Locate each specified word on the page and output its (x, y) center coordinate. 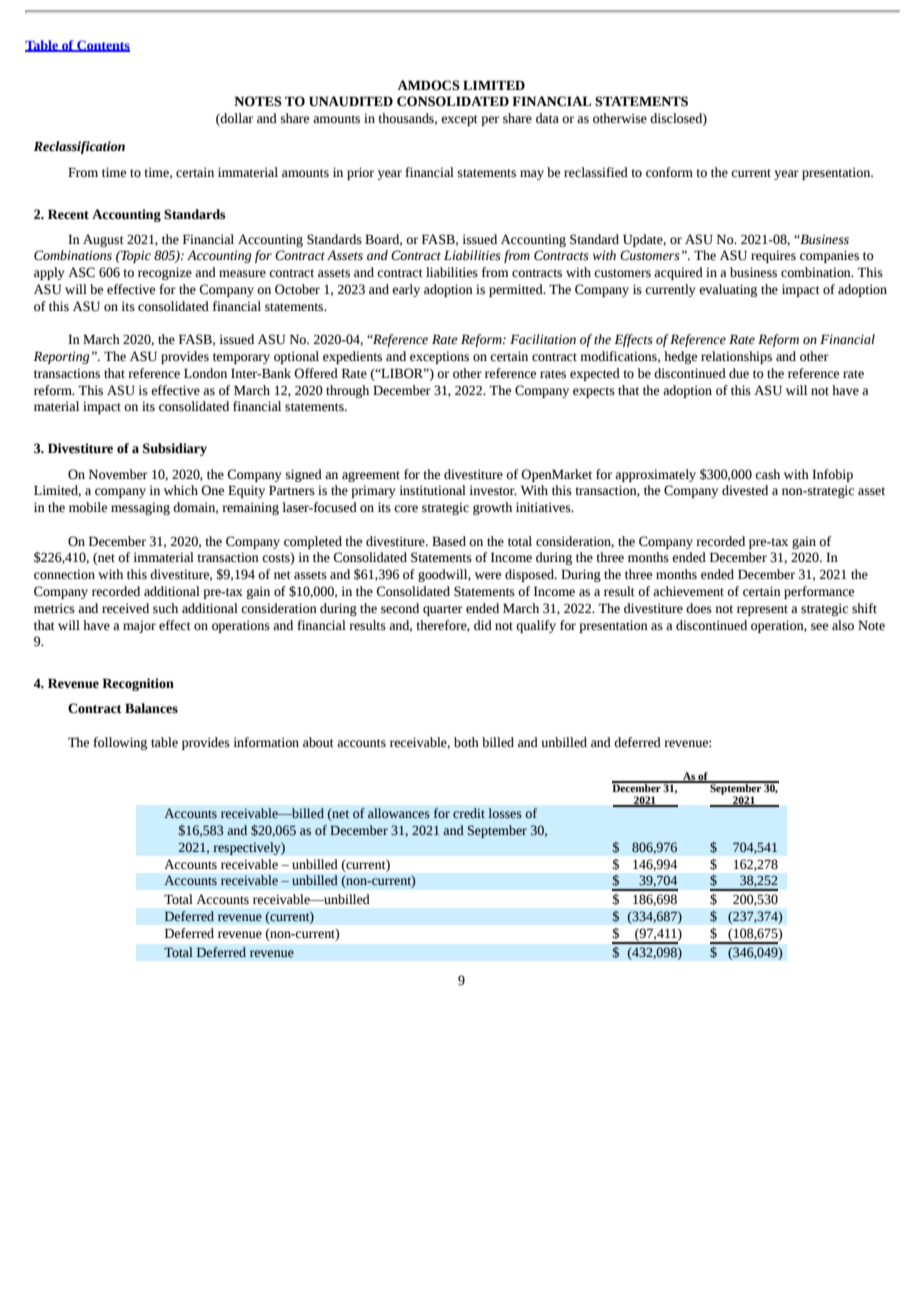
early (406, 290)
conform (669, 172)
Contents (102, 46)
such (165, 608)
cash (767, 474)
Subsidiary (175, 449)
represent (762, 610)
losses (505, 813)
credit (469, 813)
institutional (432, 490)
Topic (135, 256)
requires (773, 256)
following (120, 743)
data (547, 118)
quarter (443, 610)
